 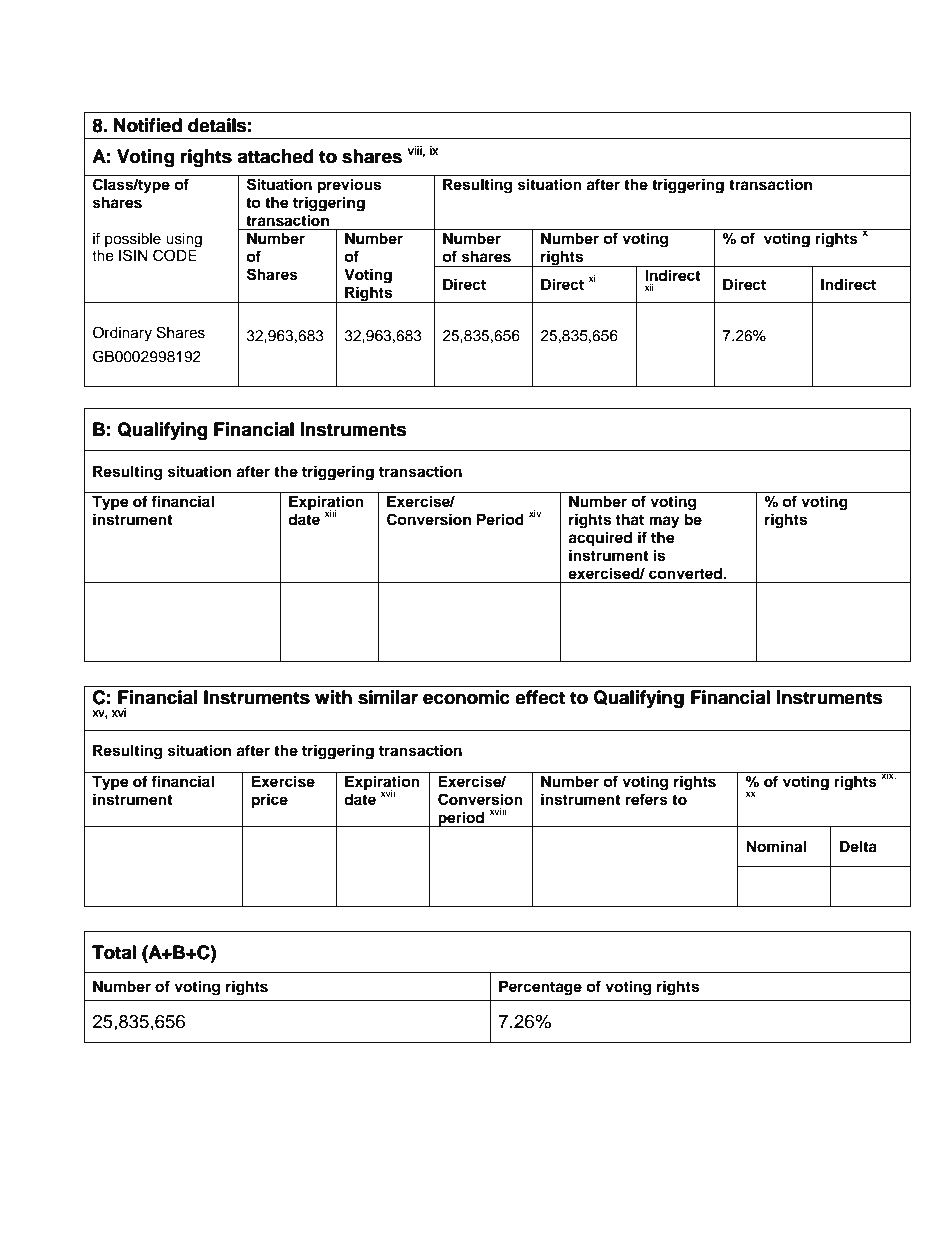 What do you see at coordinates (540, 988) in the page?
I see `Percentage` at bounding box center [540, 988].
